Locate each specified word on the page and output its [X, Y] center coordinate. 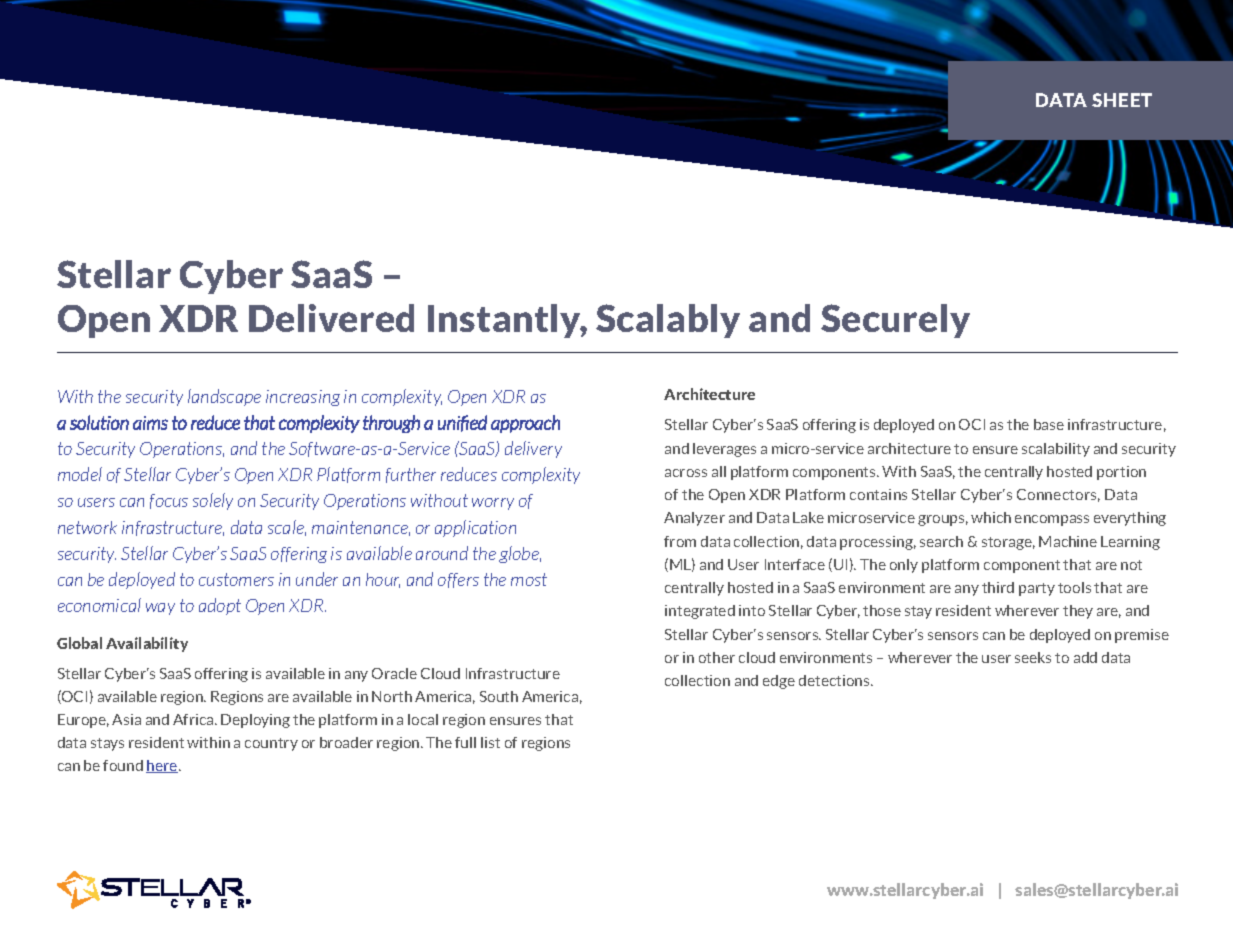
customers [236, 579]
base [1049, 424]
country [271, 744]
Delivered [331, 318]
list [490, 742]
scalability [1056, 450]
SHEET [1122, 100]
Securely [895, 321]
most [529, 579]
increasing [303, 398]
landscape [224, 397]
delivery [533, 449]
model [80, 474]
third [998, 587]
